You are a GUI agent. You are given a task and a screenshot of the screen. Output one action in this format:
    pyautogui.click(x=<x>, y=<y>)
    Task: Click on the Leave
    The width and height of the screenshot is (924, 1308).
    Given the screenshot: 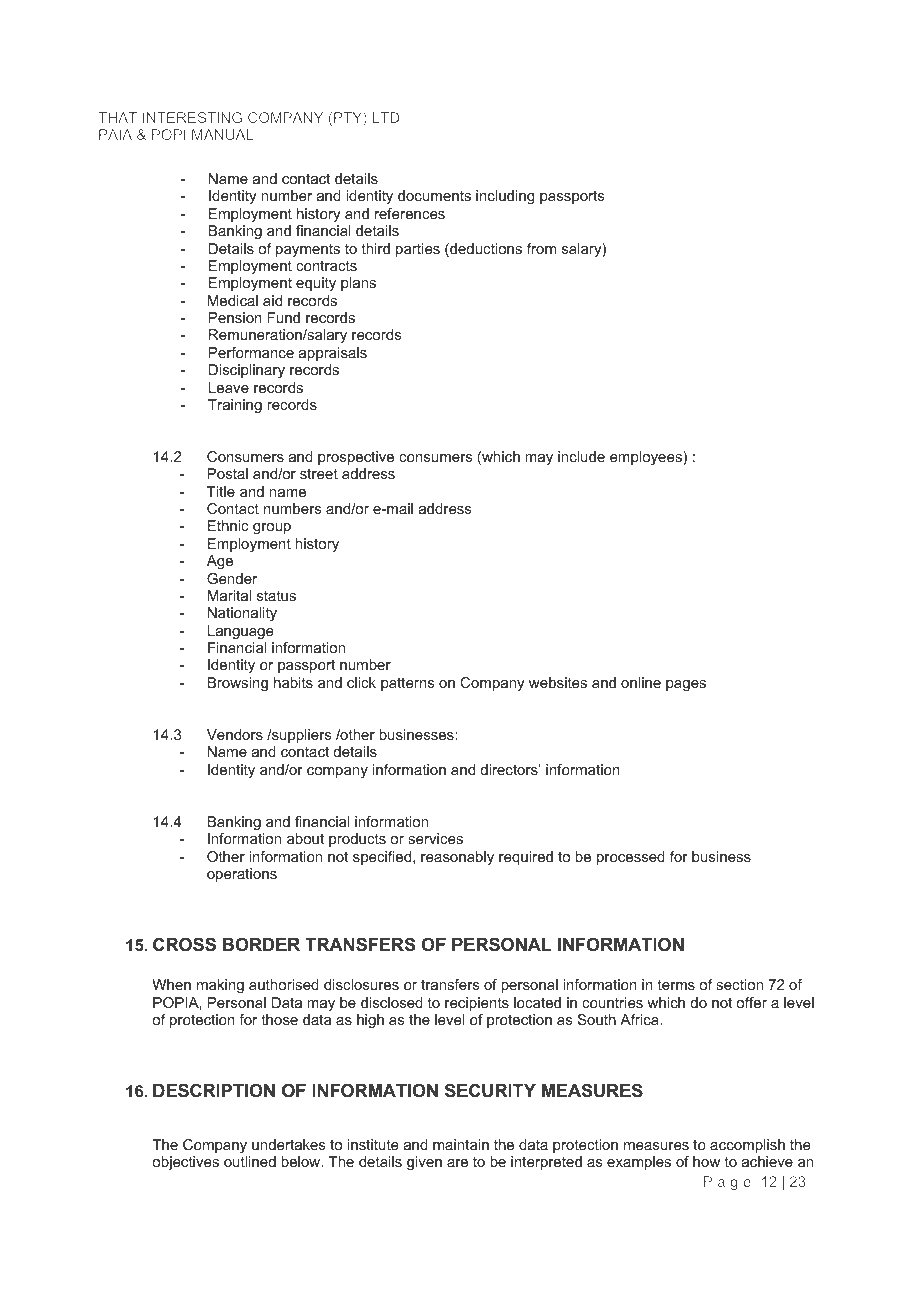 What is the action you would take?
    pyautogui.click(x=229, y=387)
